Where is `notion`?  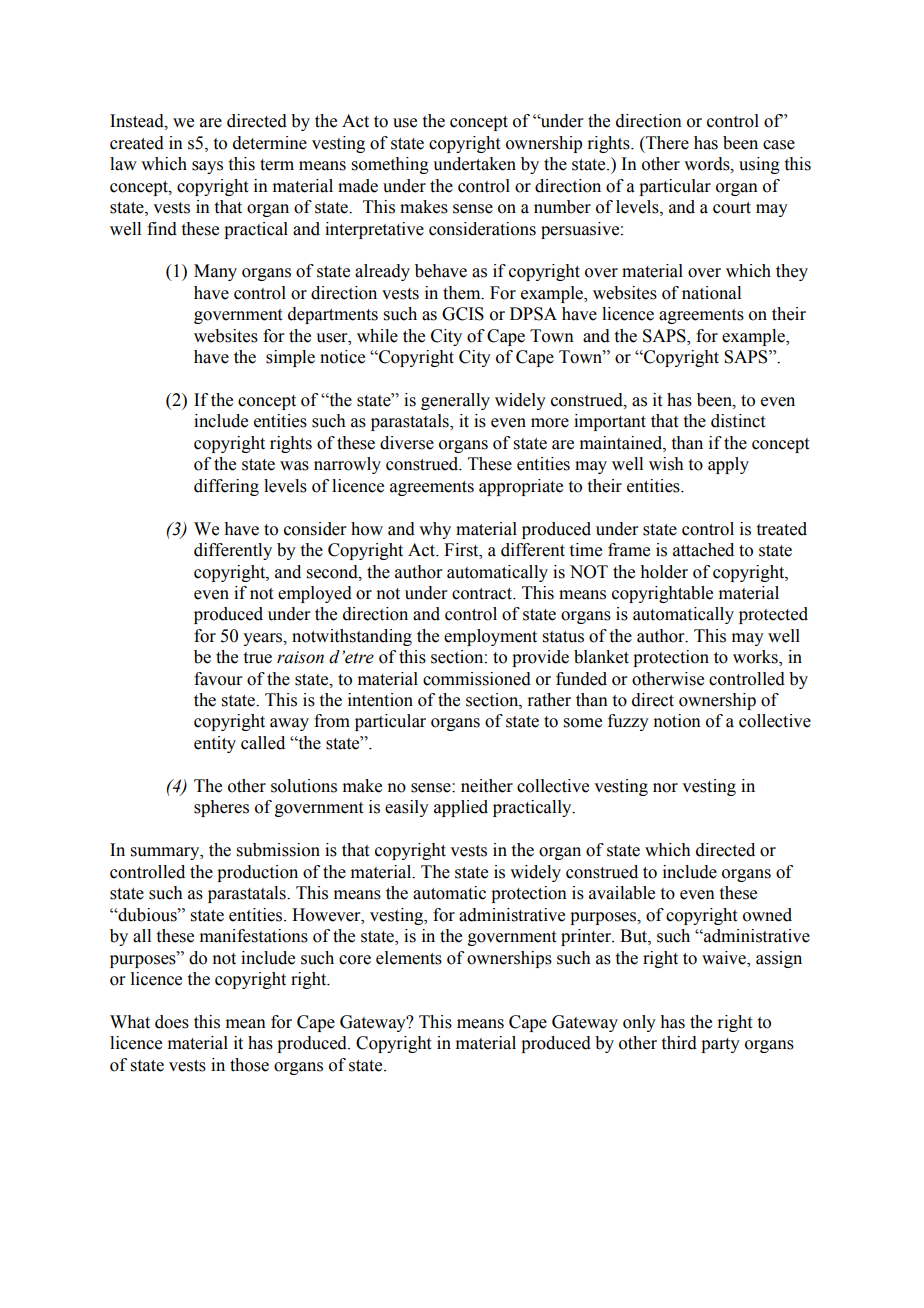 notion is located at coordinates (677, 721).
